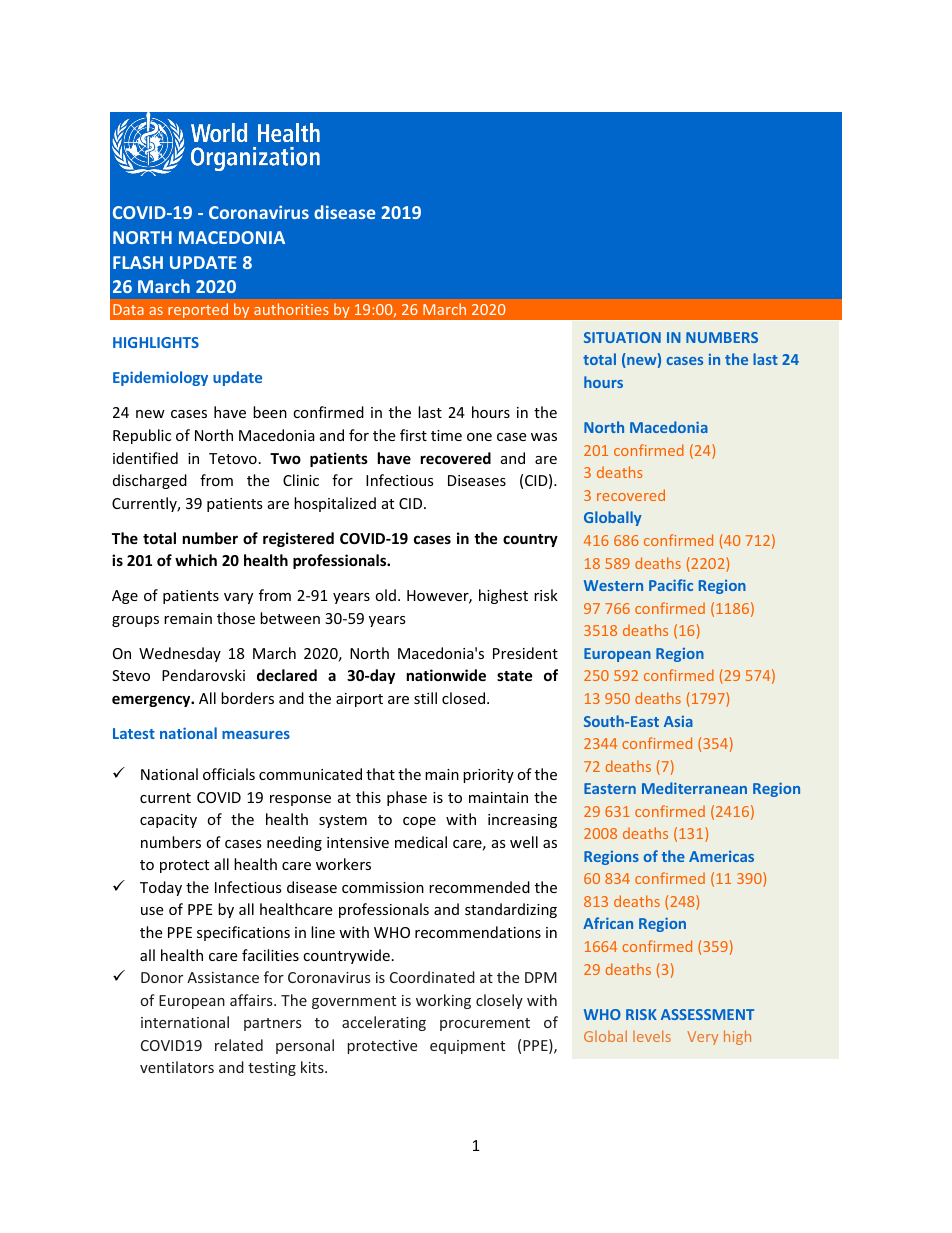  Describe the element at coordinates (652, 1036) in the screenshot. I see `levels` at that location.
